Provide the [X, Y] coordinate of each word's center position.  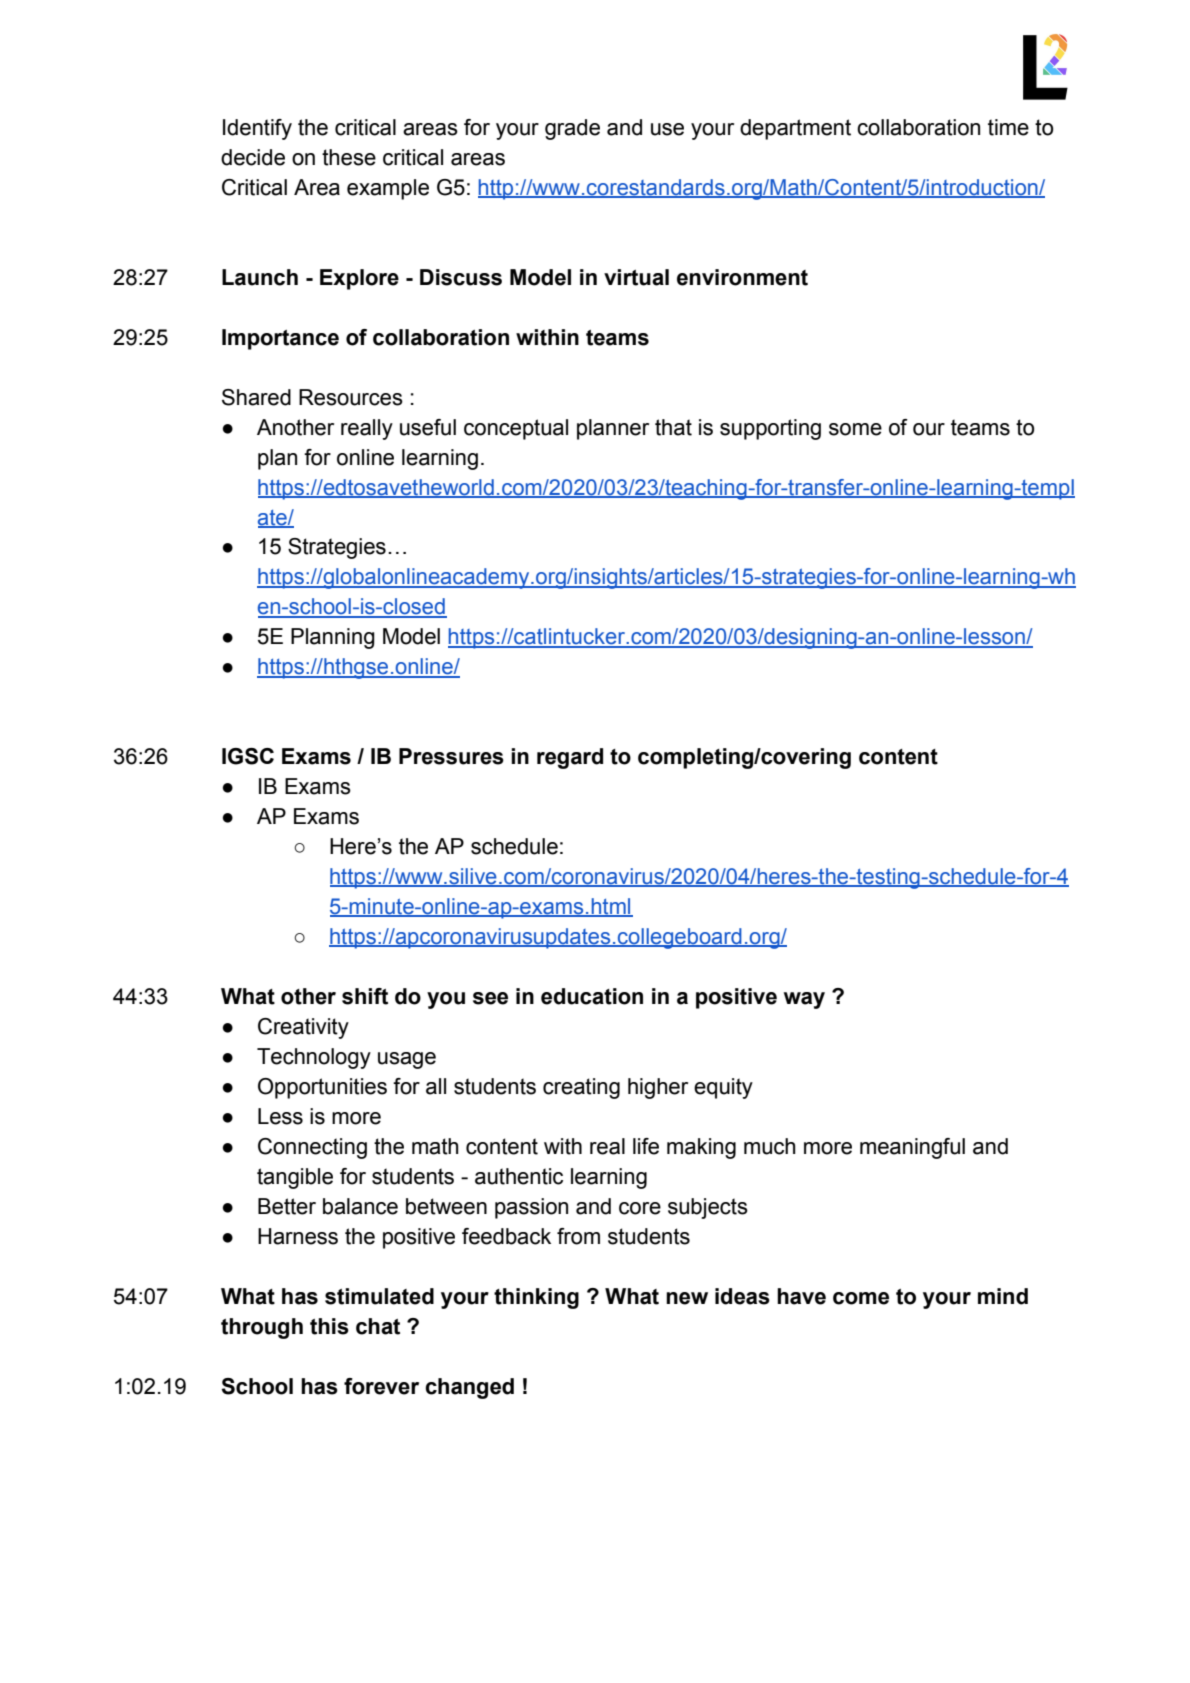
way [804, 1000]
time [1008, 127]
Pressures [451, 756]
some [855, 429]
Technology [314, 1058]
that [673, 427]
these [349, 157]
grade [572, 129]
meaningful [912, 1148]
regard [570, 758]
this [329, 1326]
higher [658, 1088]
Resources [351, 397]
